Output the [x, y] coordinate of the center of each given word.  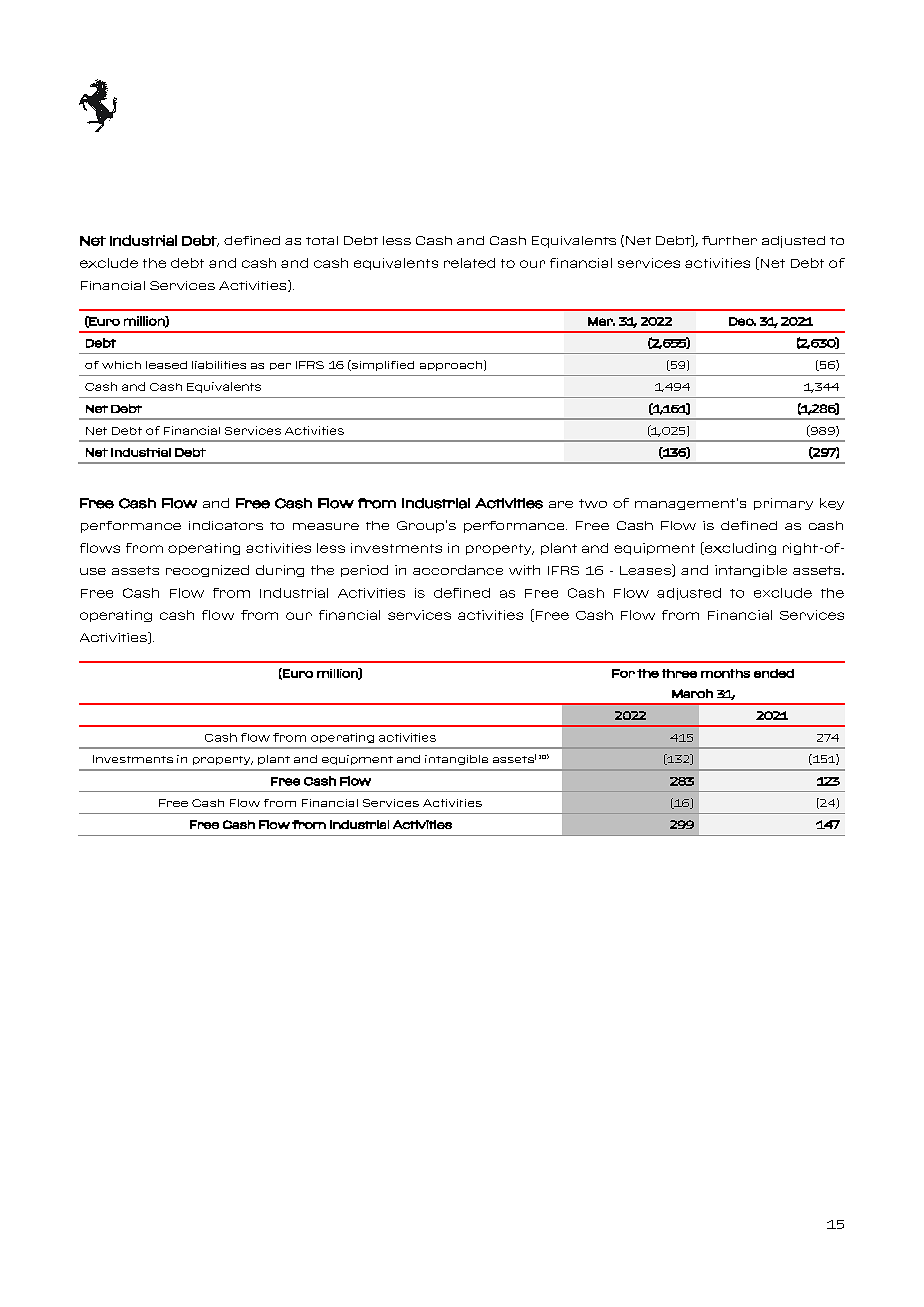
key [832, 504]
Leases [646, 570]
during [280, 571]
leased [166, 365]
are [561, 504]
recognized [207, 571]
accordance [458, 570]
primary [783, 504]
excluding [739, 548]
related [469, 263]
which [121, 365]
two [593, 503]
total [322, 240]
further [729, 240]
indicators [226, 525]
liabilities [219, 365]
